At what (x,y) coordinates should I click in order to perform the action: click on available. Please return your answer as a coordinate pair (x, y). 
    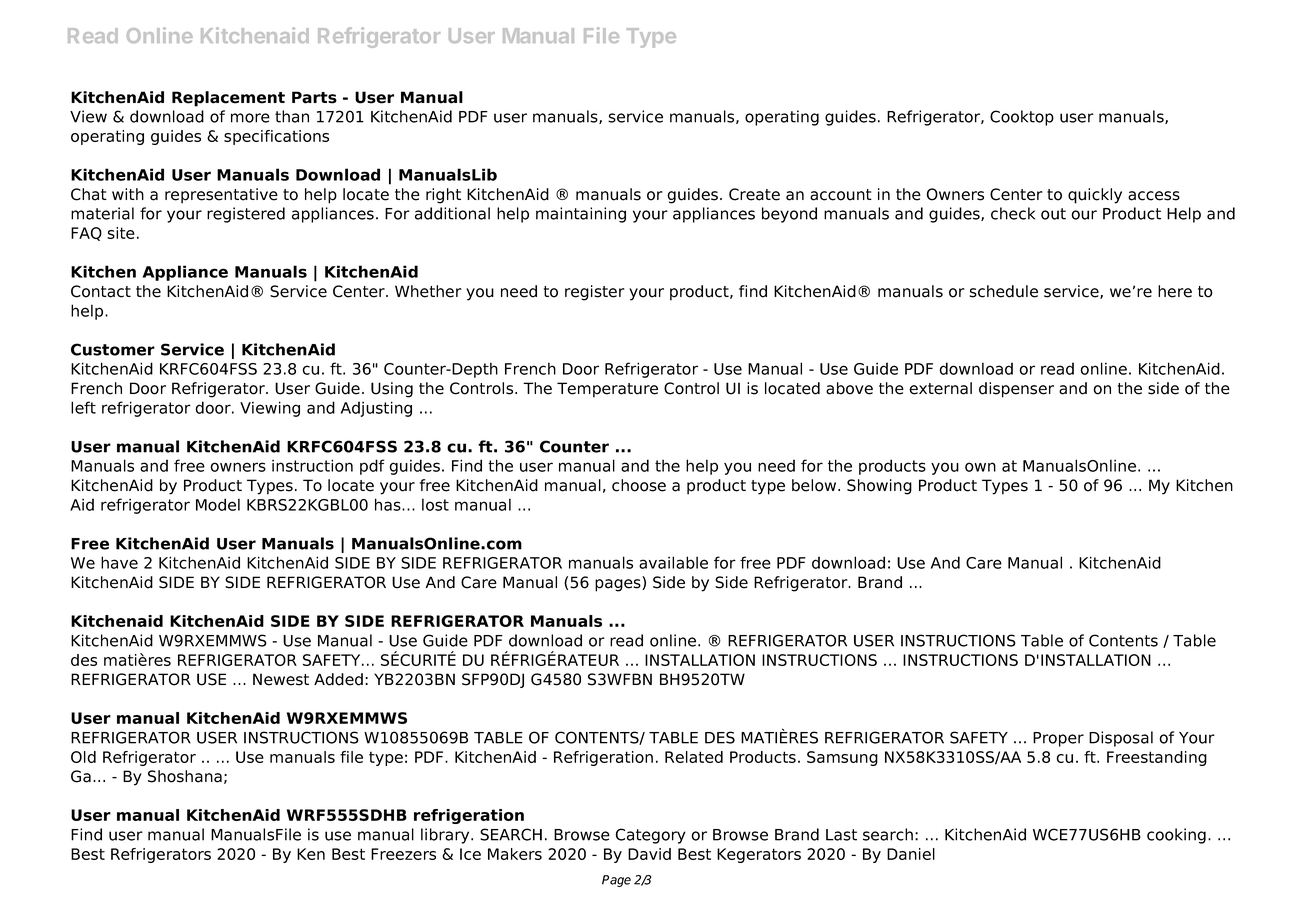
    Looking at the image, I should click on (673, 562).
